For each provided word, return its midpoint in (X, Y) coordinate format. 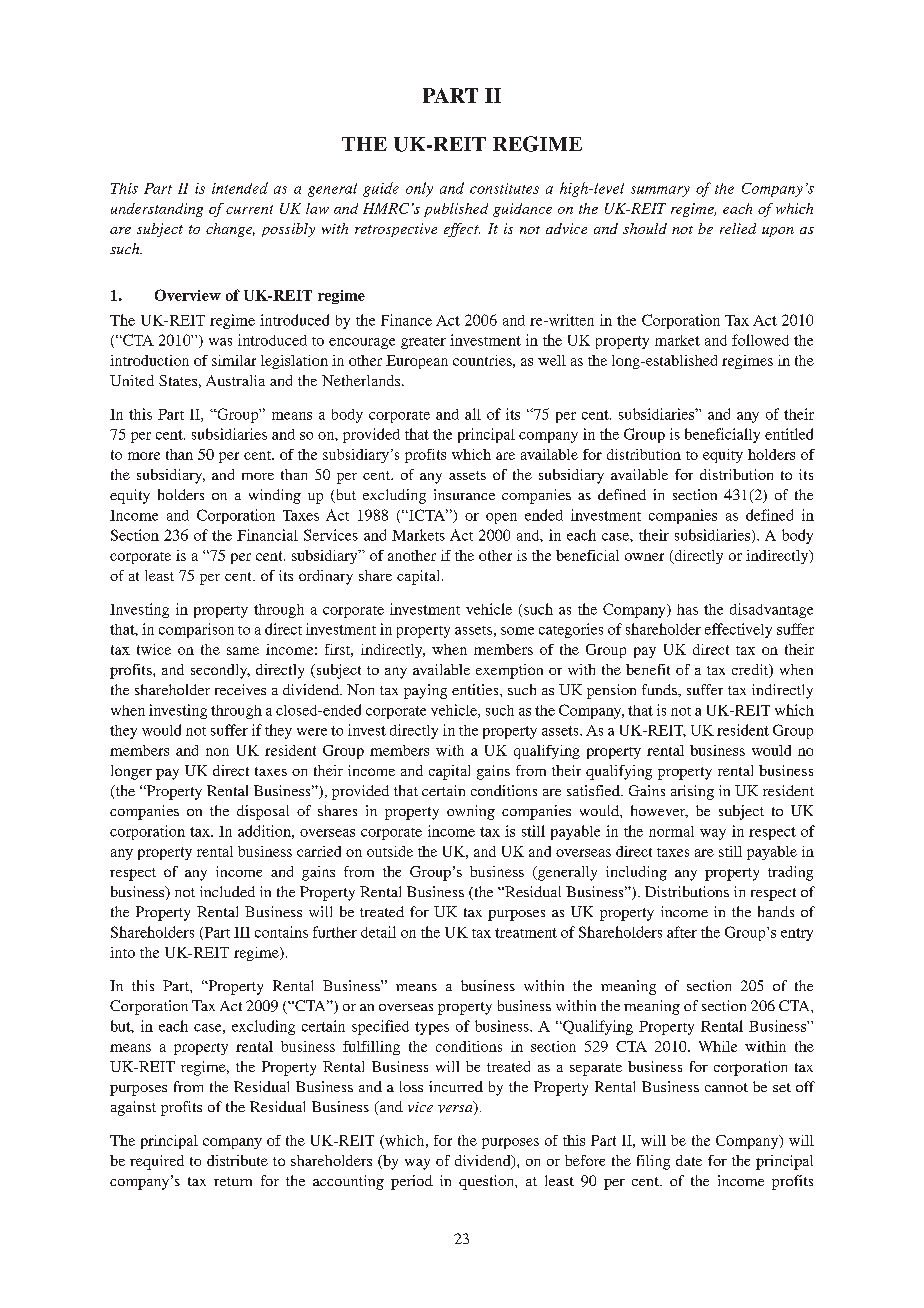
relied (738, 228)
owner (644, 557)
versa (456, 1110)
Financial (267, 535)
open (501, 518)
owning (471, 812)
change (230, 230)
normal (671, 831)
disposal (263, 812)
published (456, 210)
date (689, 1160)
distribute (237, 1160)
